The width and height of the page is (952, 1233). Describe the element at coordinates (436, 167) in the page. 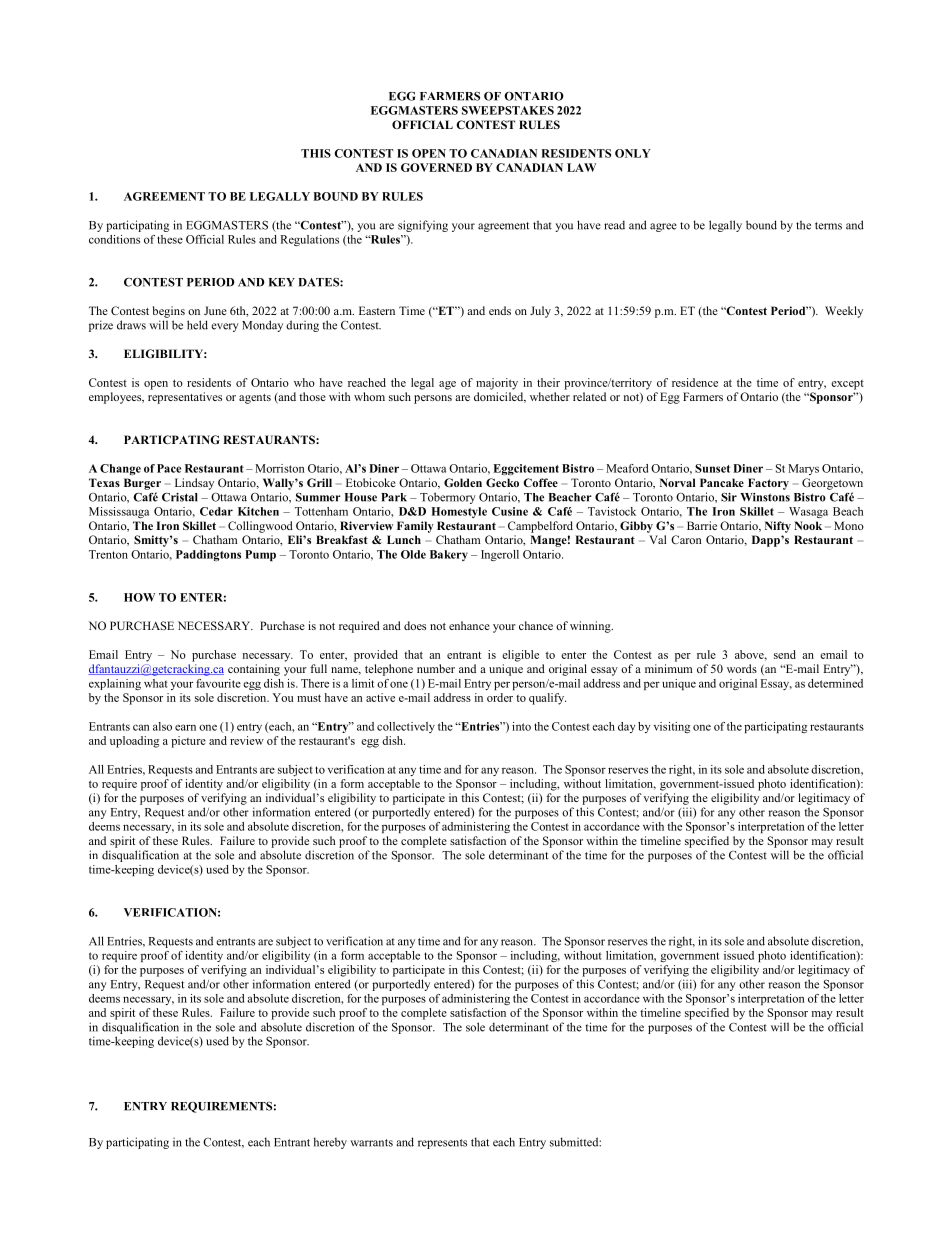

I see `GOVERNED` at that location.
